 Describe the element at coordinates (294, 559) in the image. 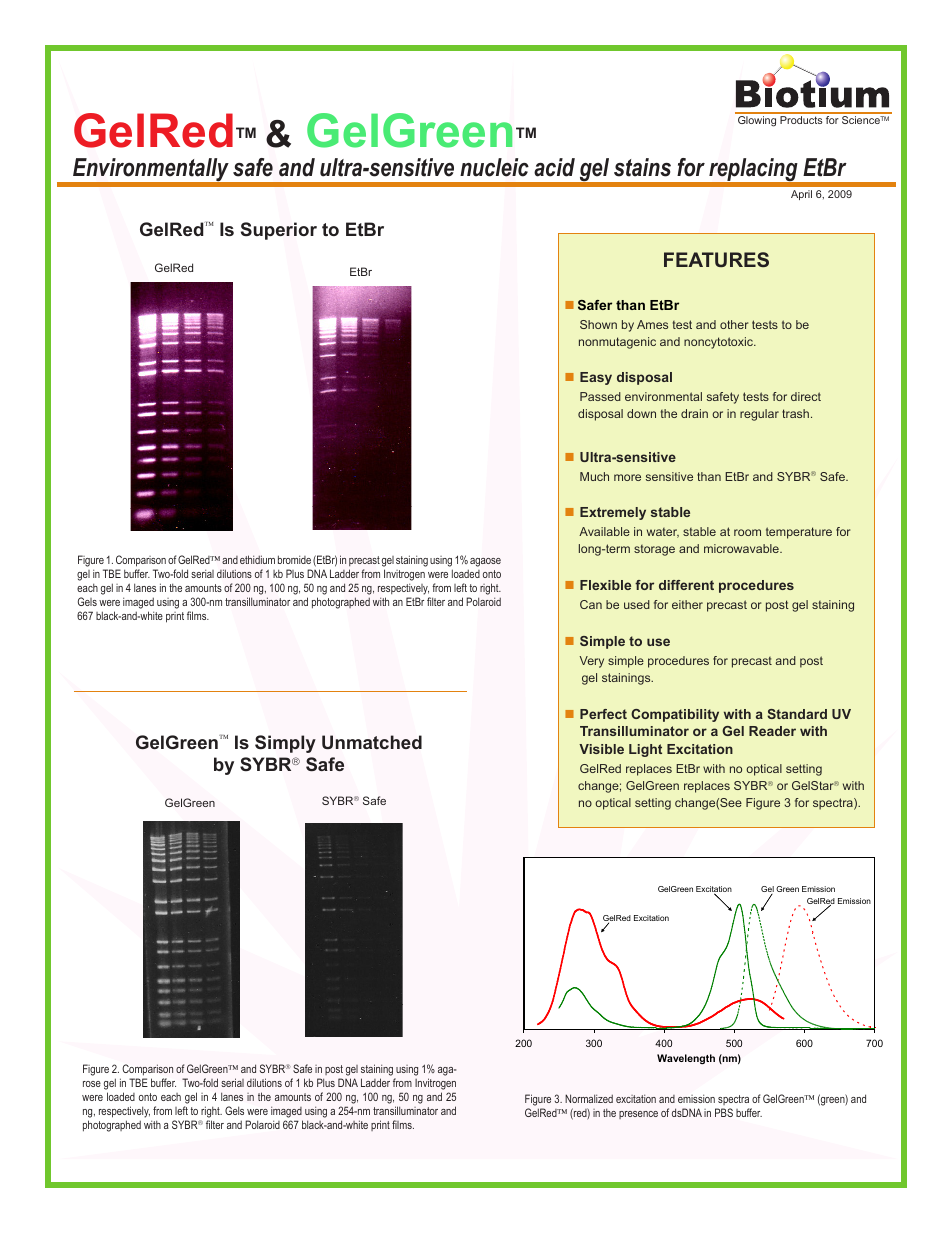

I see `bromide` at that location.
